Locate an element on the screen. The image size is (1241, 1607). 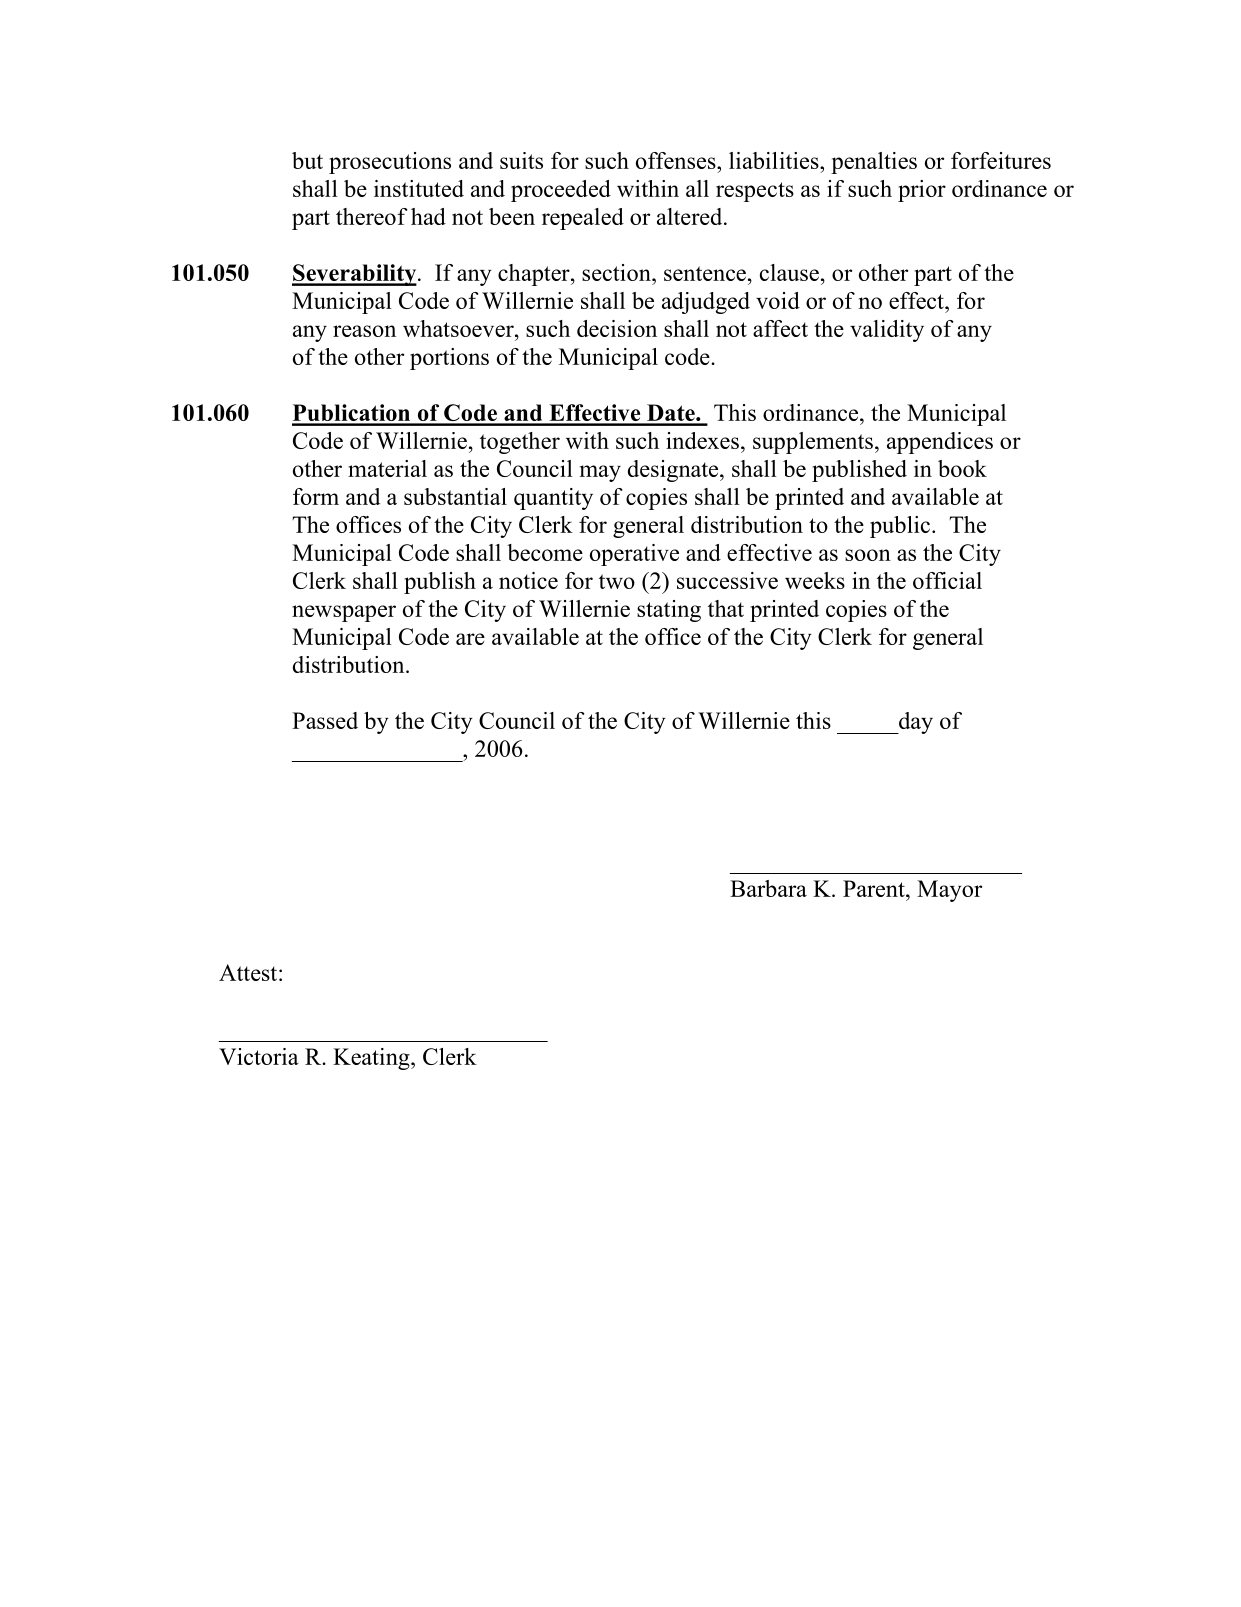
Keating is located at coordinates (372, 1059).
